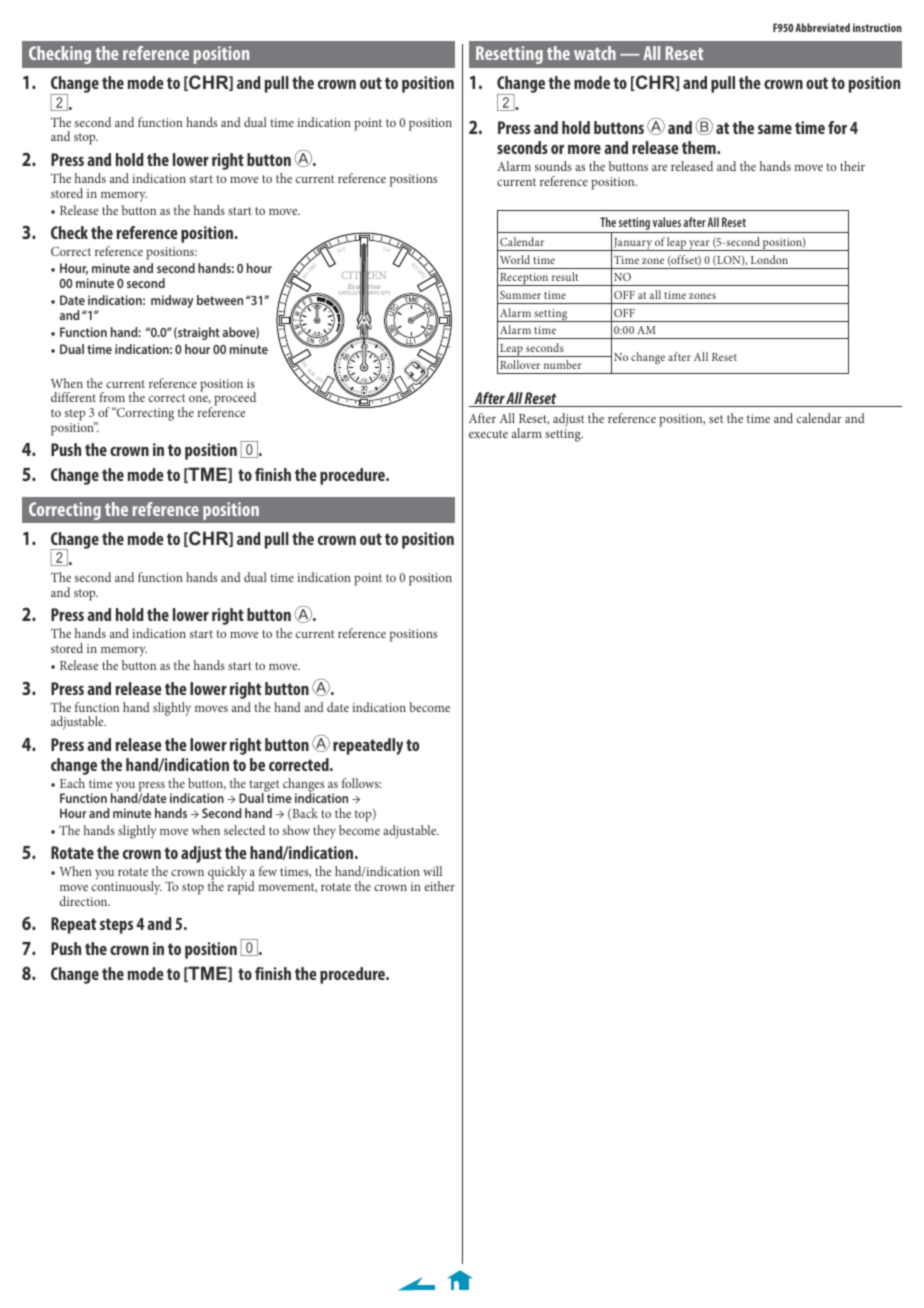  Describe the element at coordinates (126, 888) in the screenshot. I see `continuously` at that location.
